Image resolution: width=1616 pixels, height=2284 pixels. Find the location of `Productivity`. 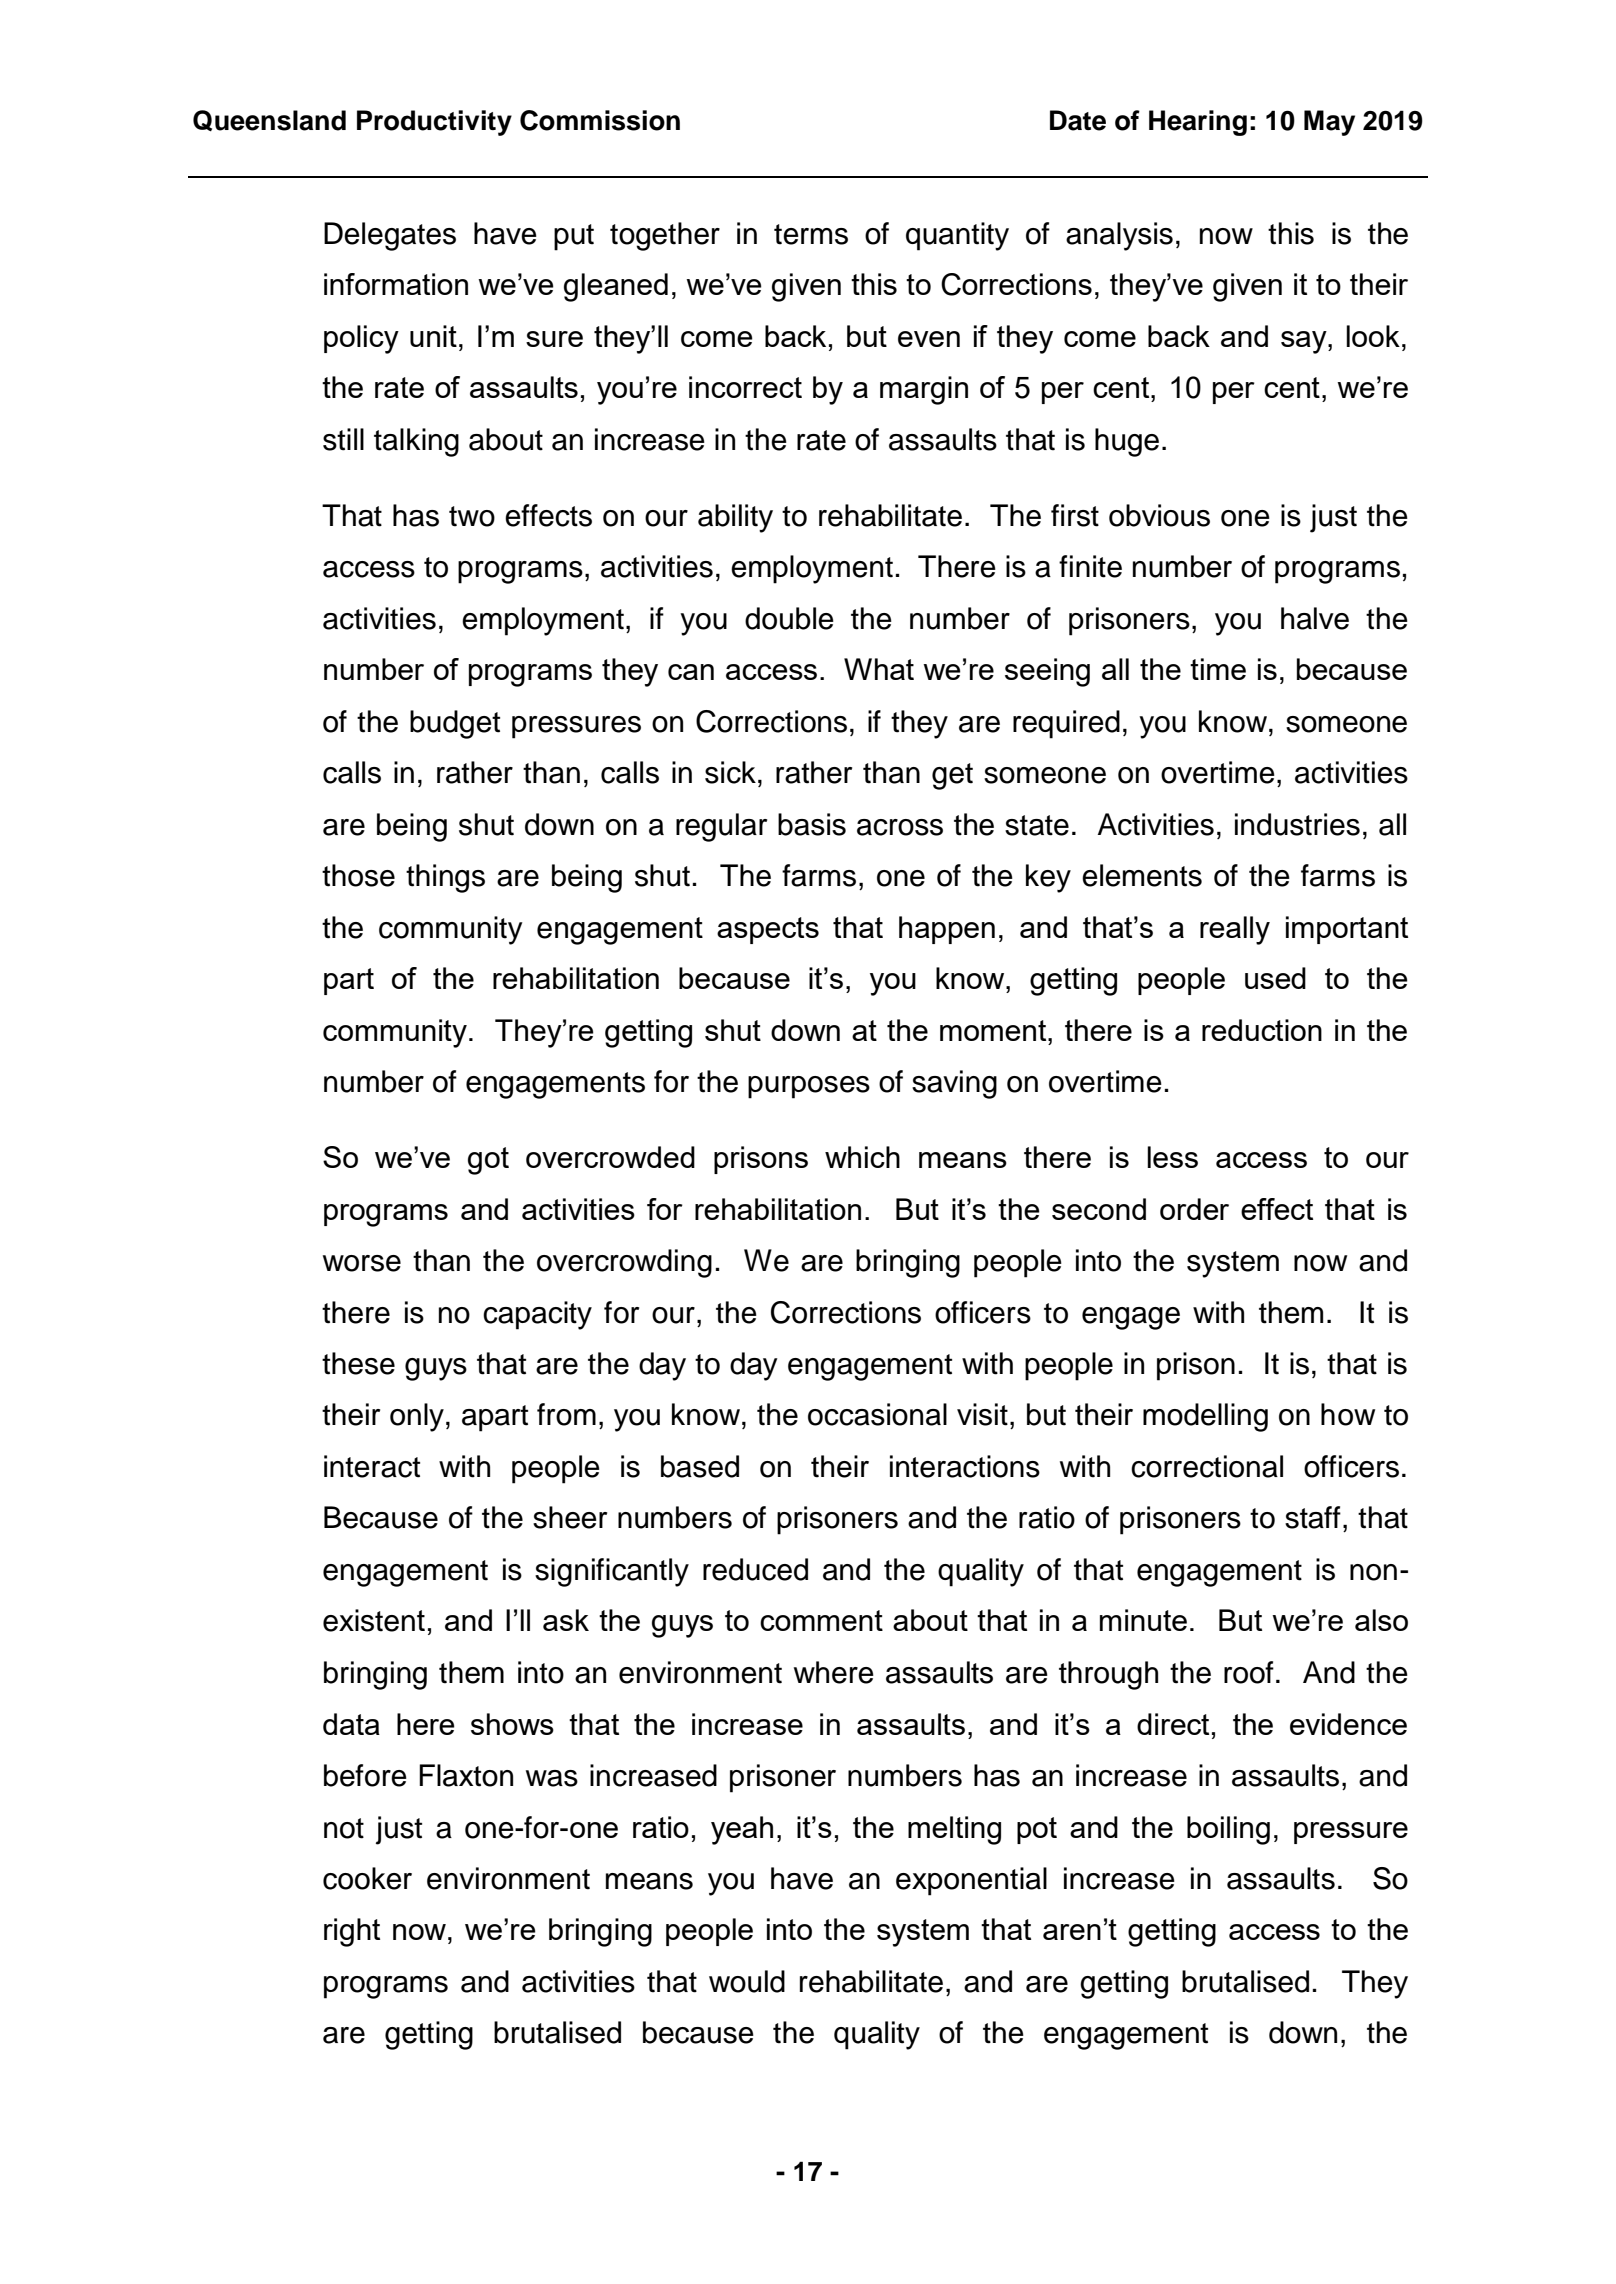

Productivity is located at coordinates (434, 123).
